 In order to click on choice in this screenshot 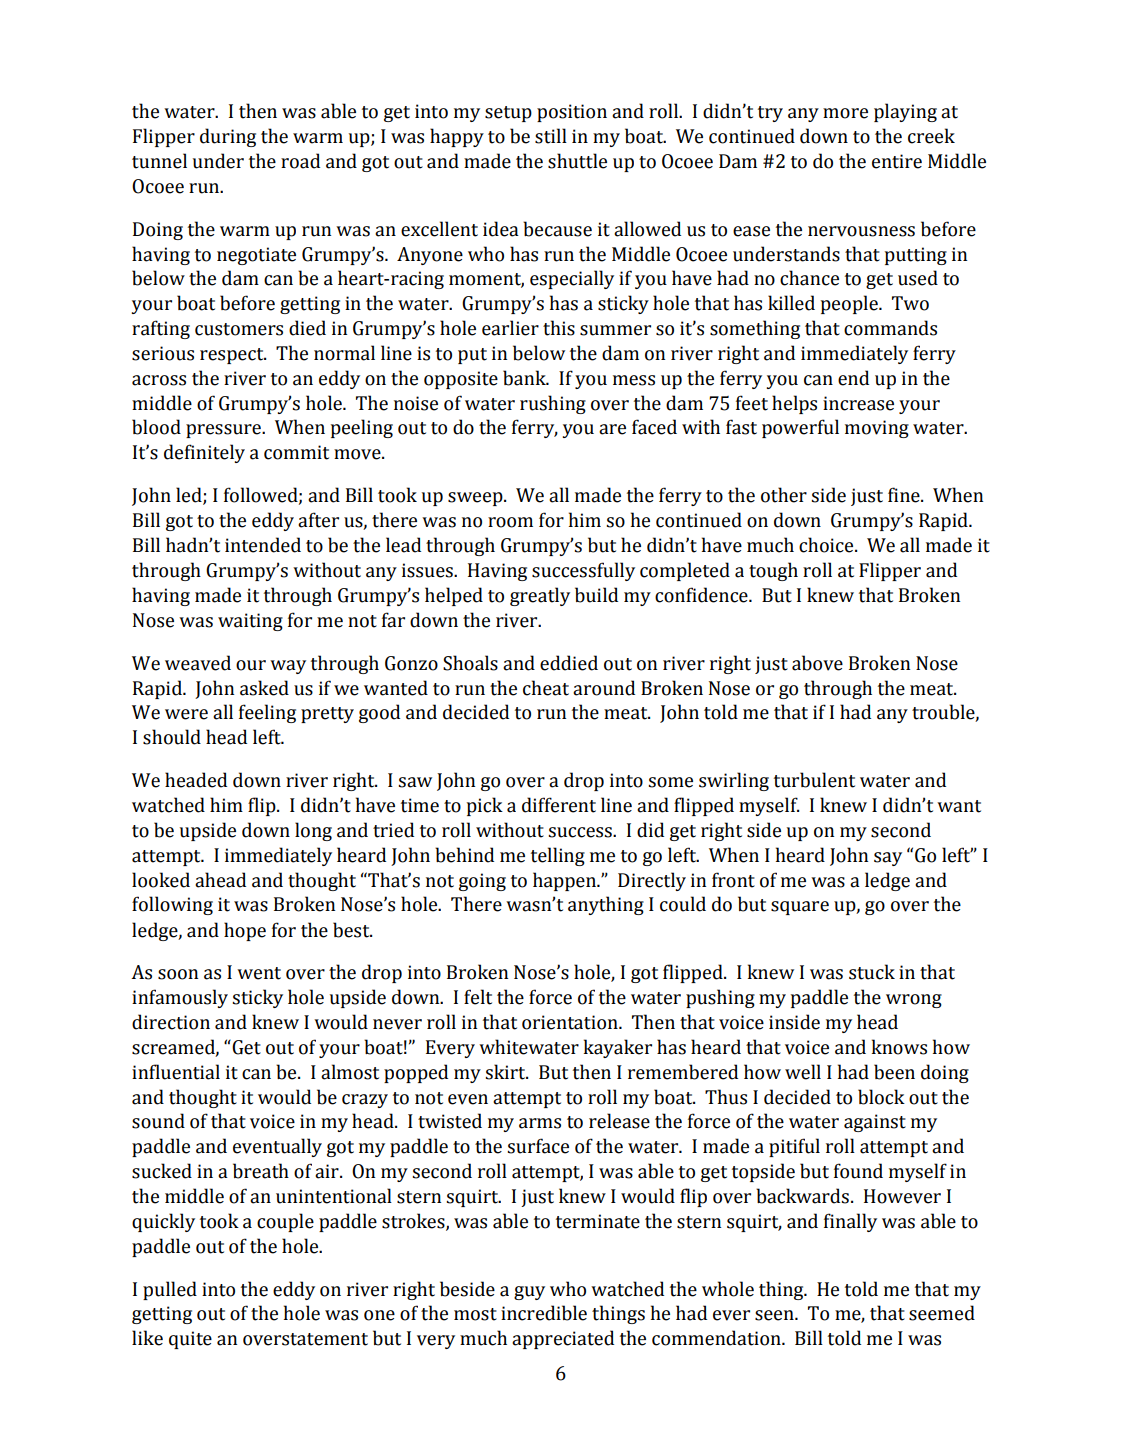, I will do `click(827, 545)`.
